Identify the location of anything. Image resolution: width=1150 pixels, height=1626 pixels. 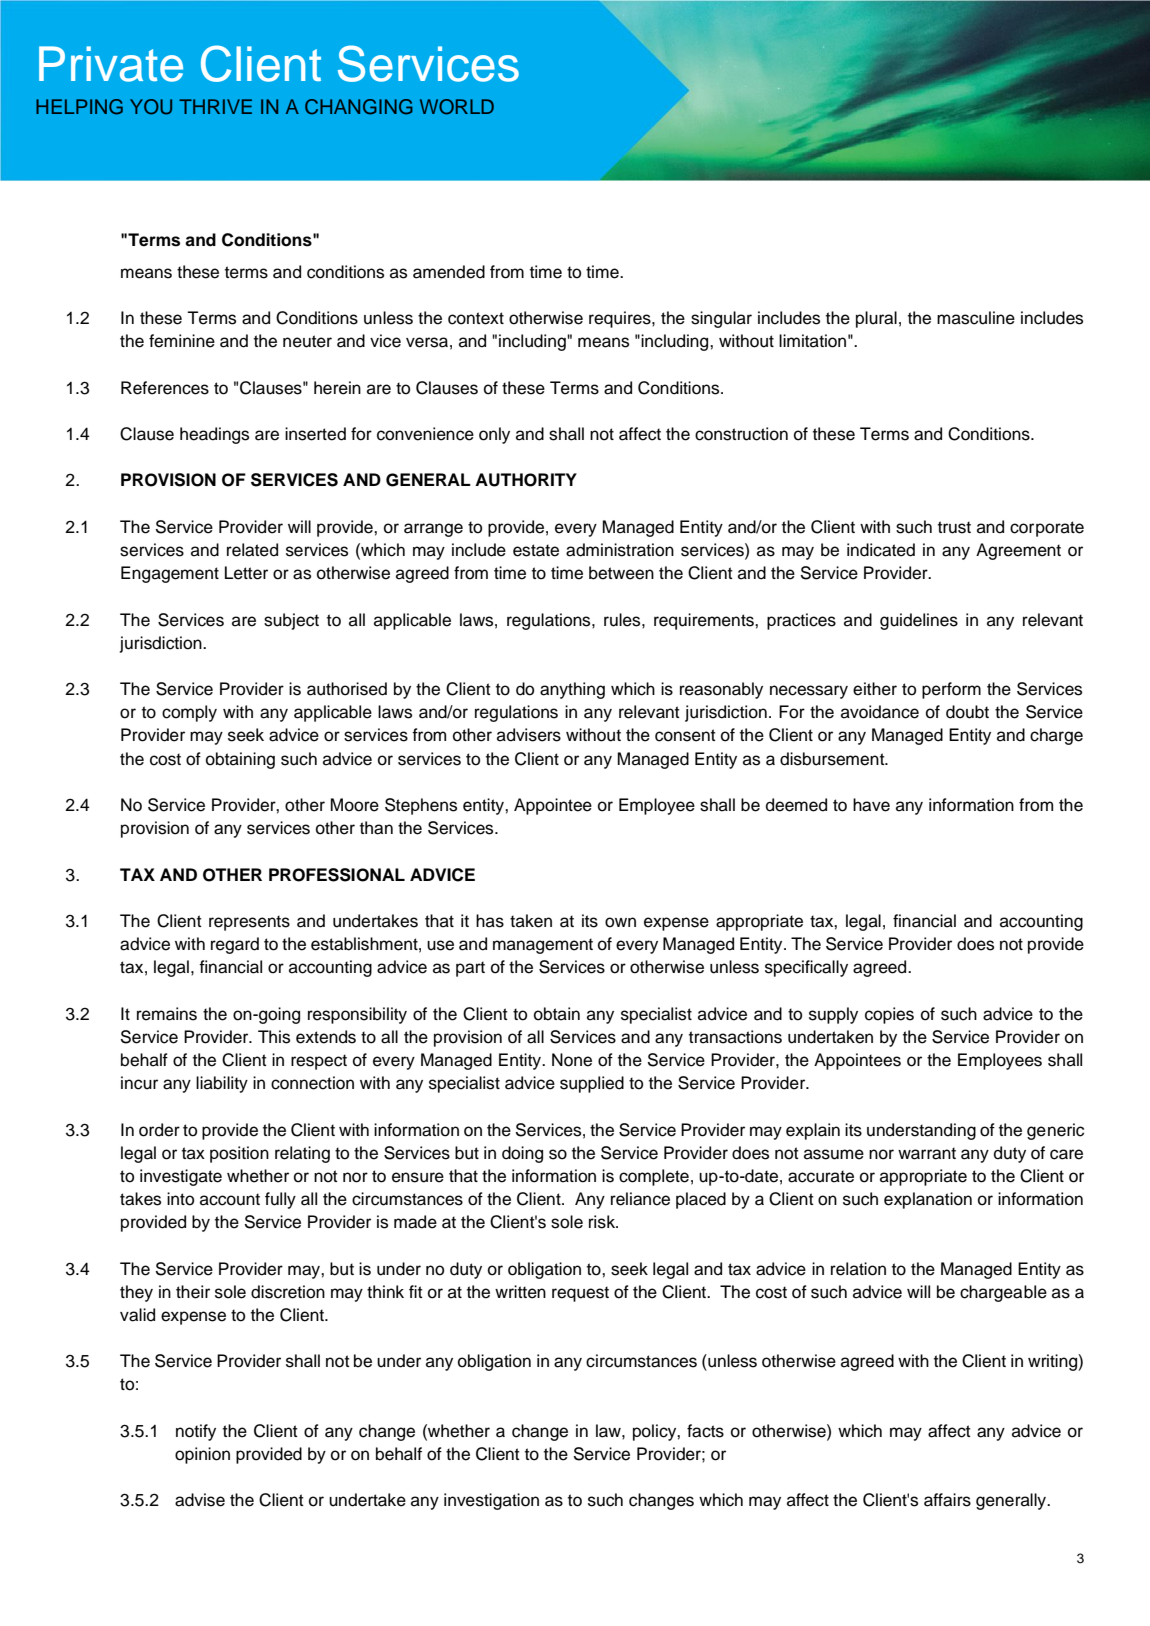
(572, 690).
